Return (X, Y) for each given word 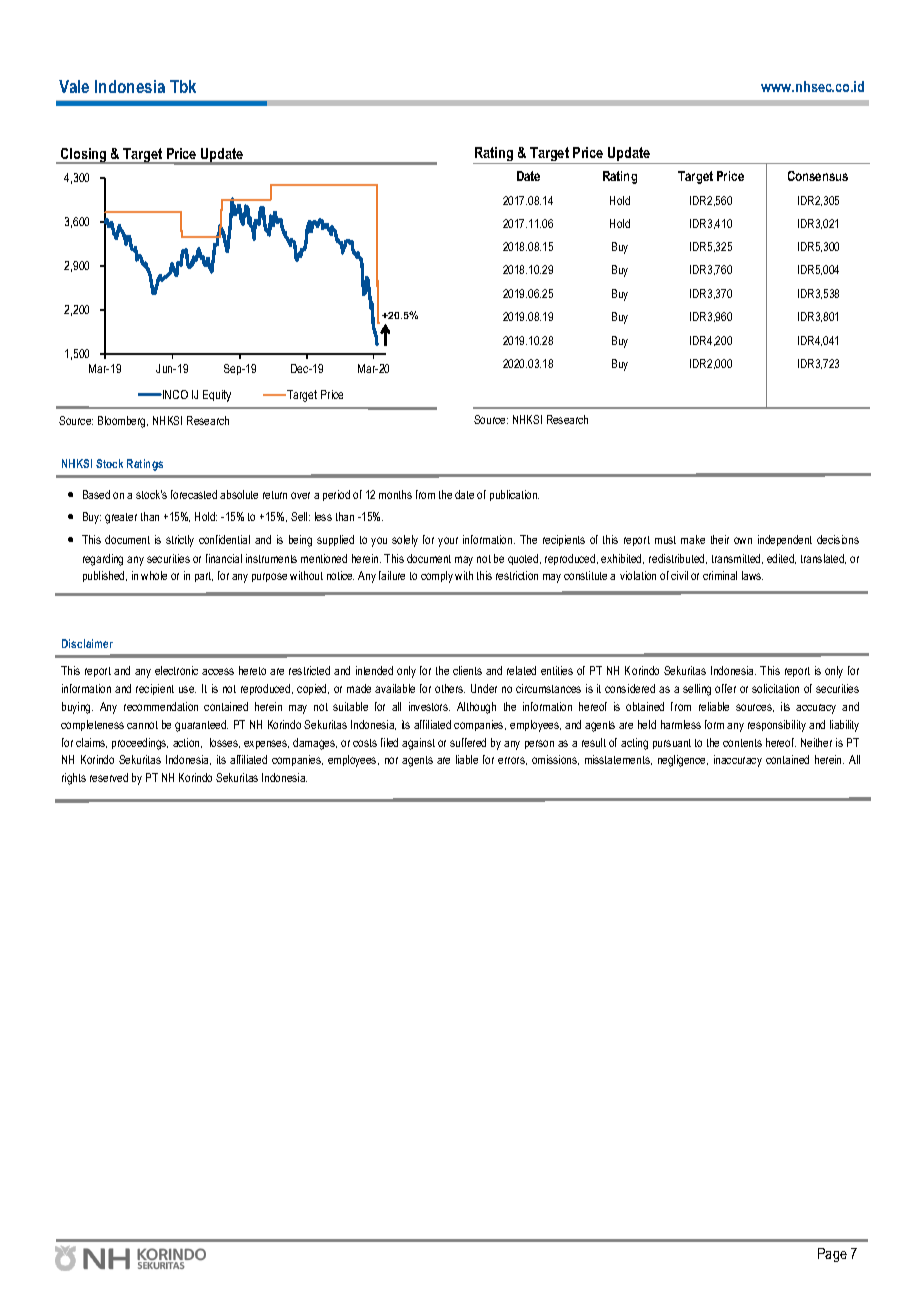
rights (74, 779)
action (187, 743)
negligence (683, 761)
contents (742, 743)
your (448, 542)
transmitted (737, 559)
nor (391, 760)
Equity (217, 396)
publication (514, 495)
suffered (468, 742)
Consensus (818, 176)
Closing (84, 156)
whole (154, 575)
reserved (109, 777)
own (743, 540)
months (395, 494)
